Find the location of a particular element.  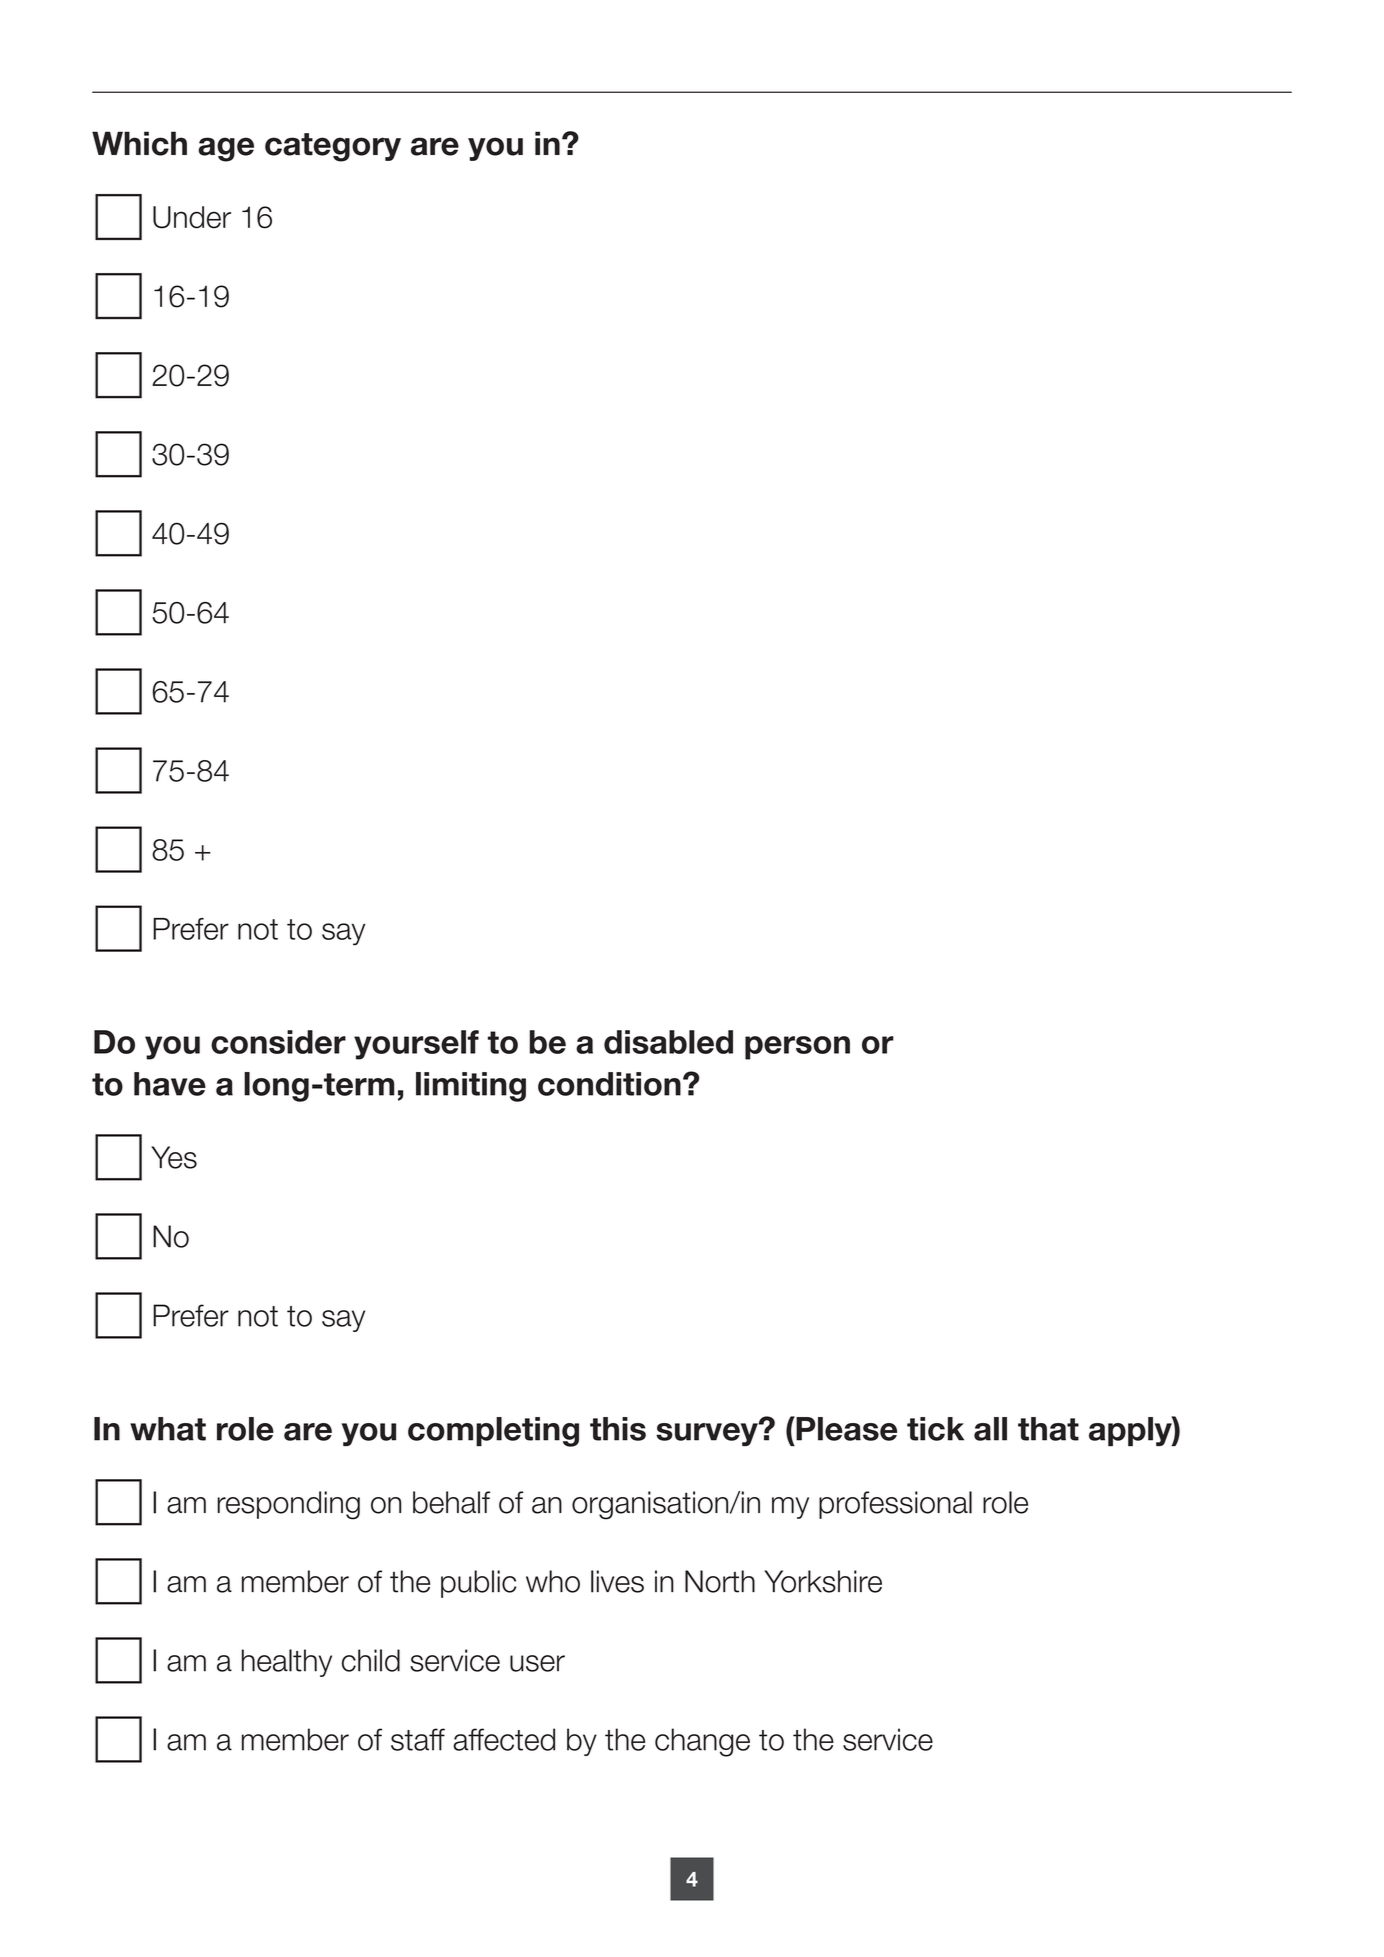

tick is located at coordinates (935, 1429).
